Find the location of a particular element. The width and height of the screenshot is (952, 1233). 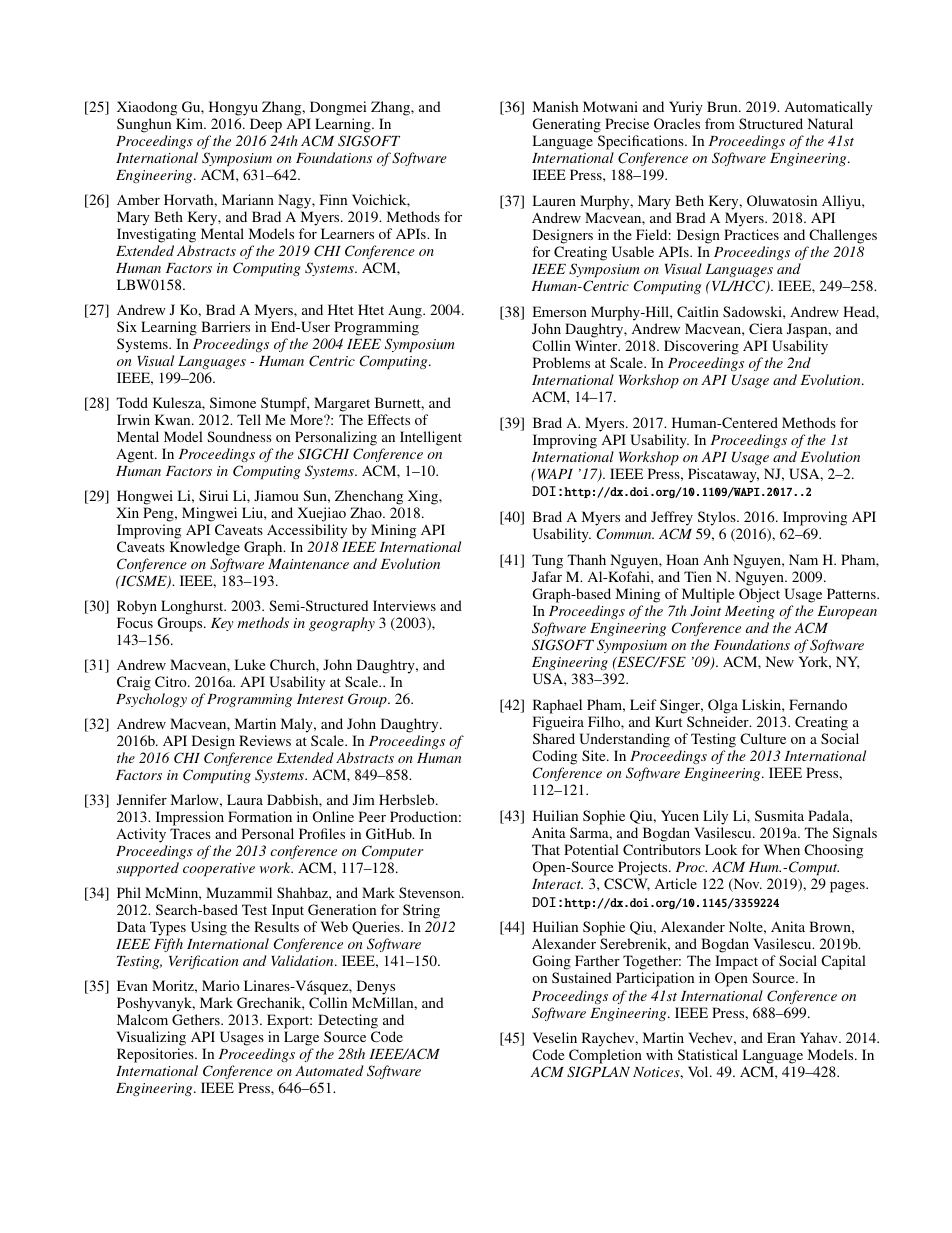

Kim is located at coordinates (191, 123).
